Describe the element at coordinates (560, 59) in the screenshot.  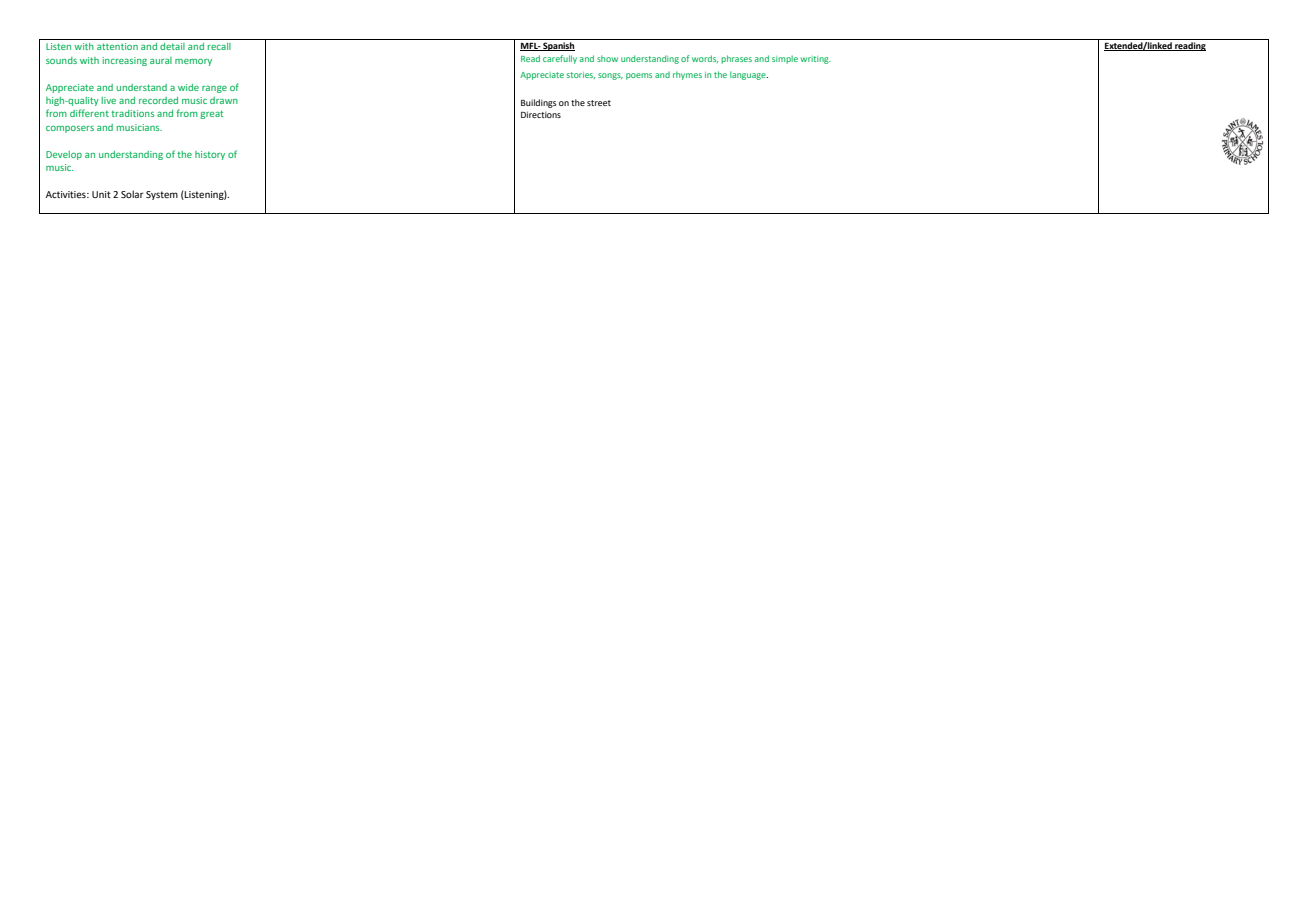
I see `carefully` at that location.
